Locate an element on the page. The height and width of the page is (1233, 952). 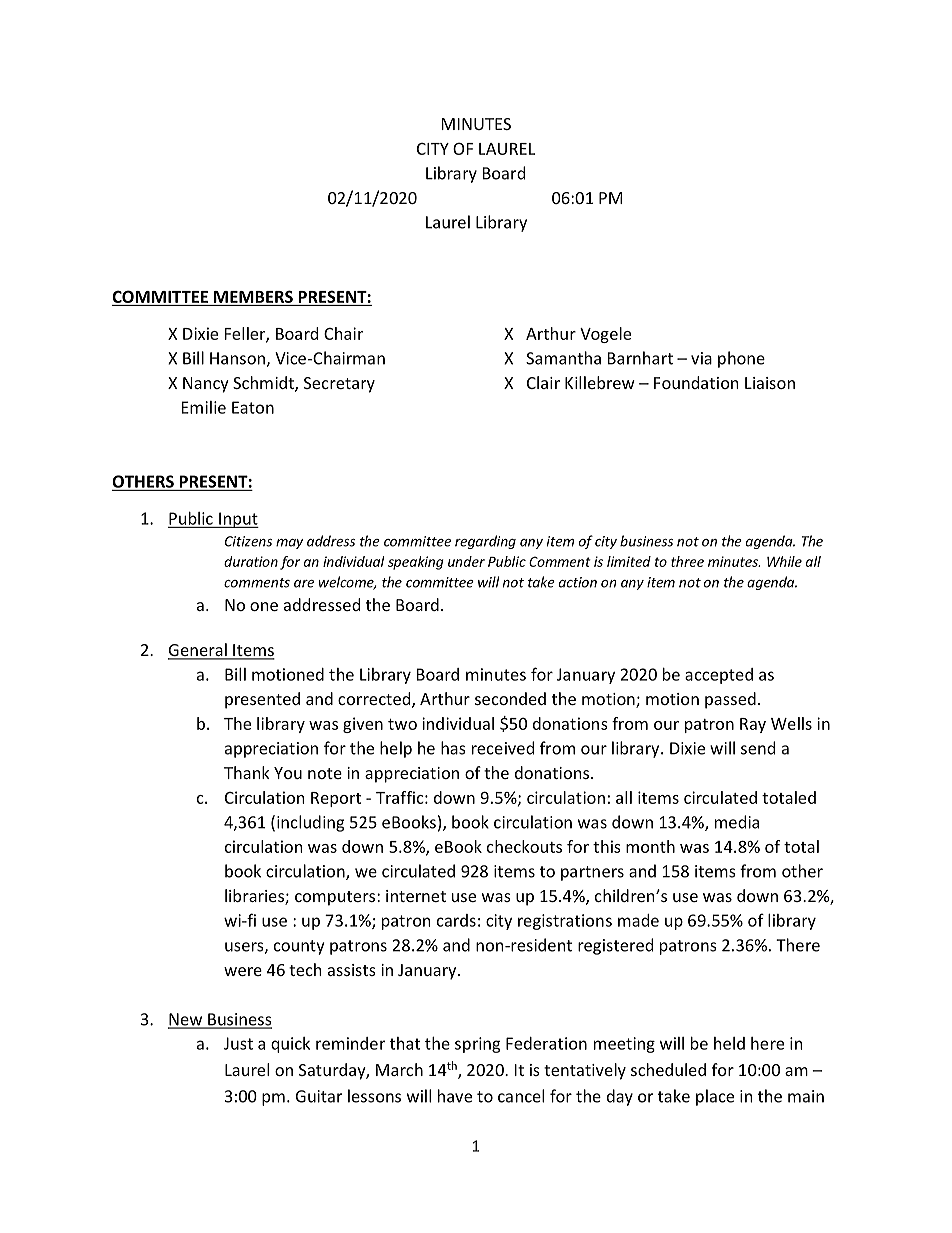
are is located at coordinates (304, 584).
